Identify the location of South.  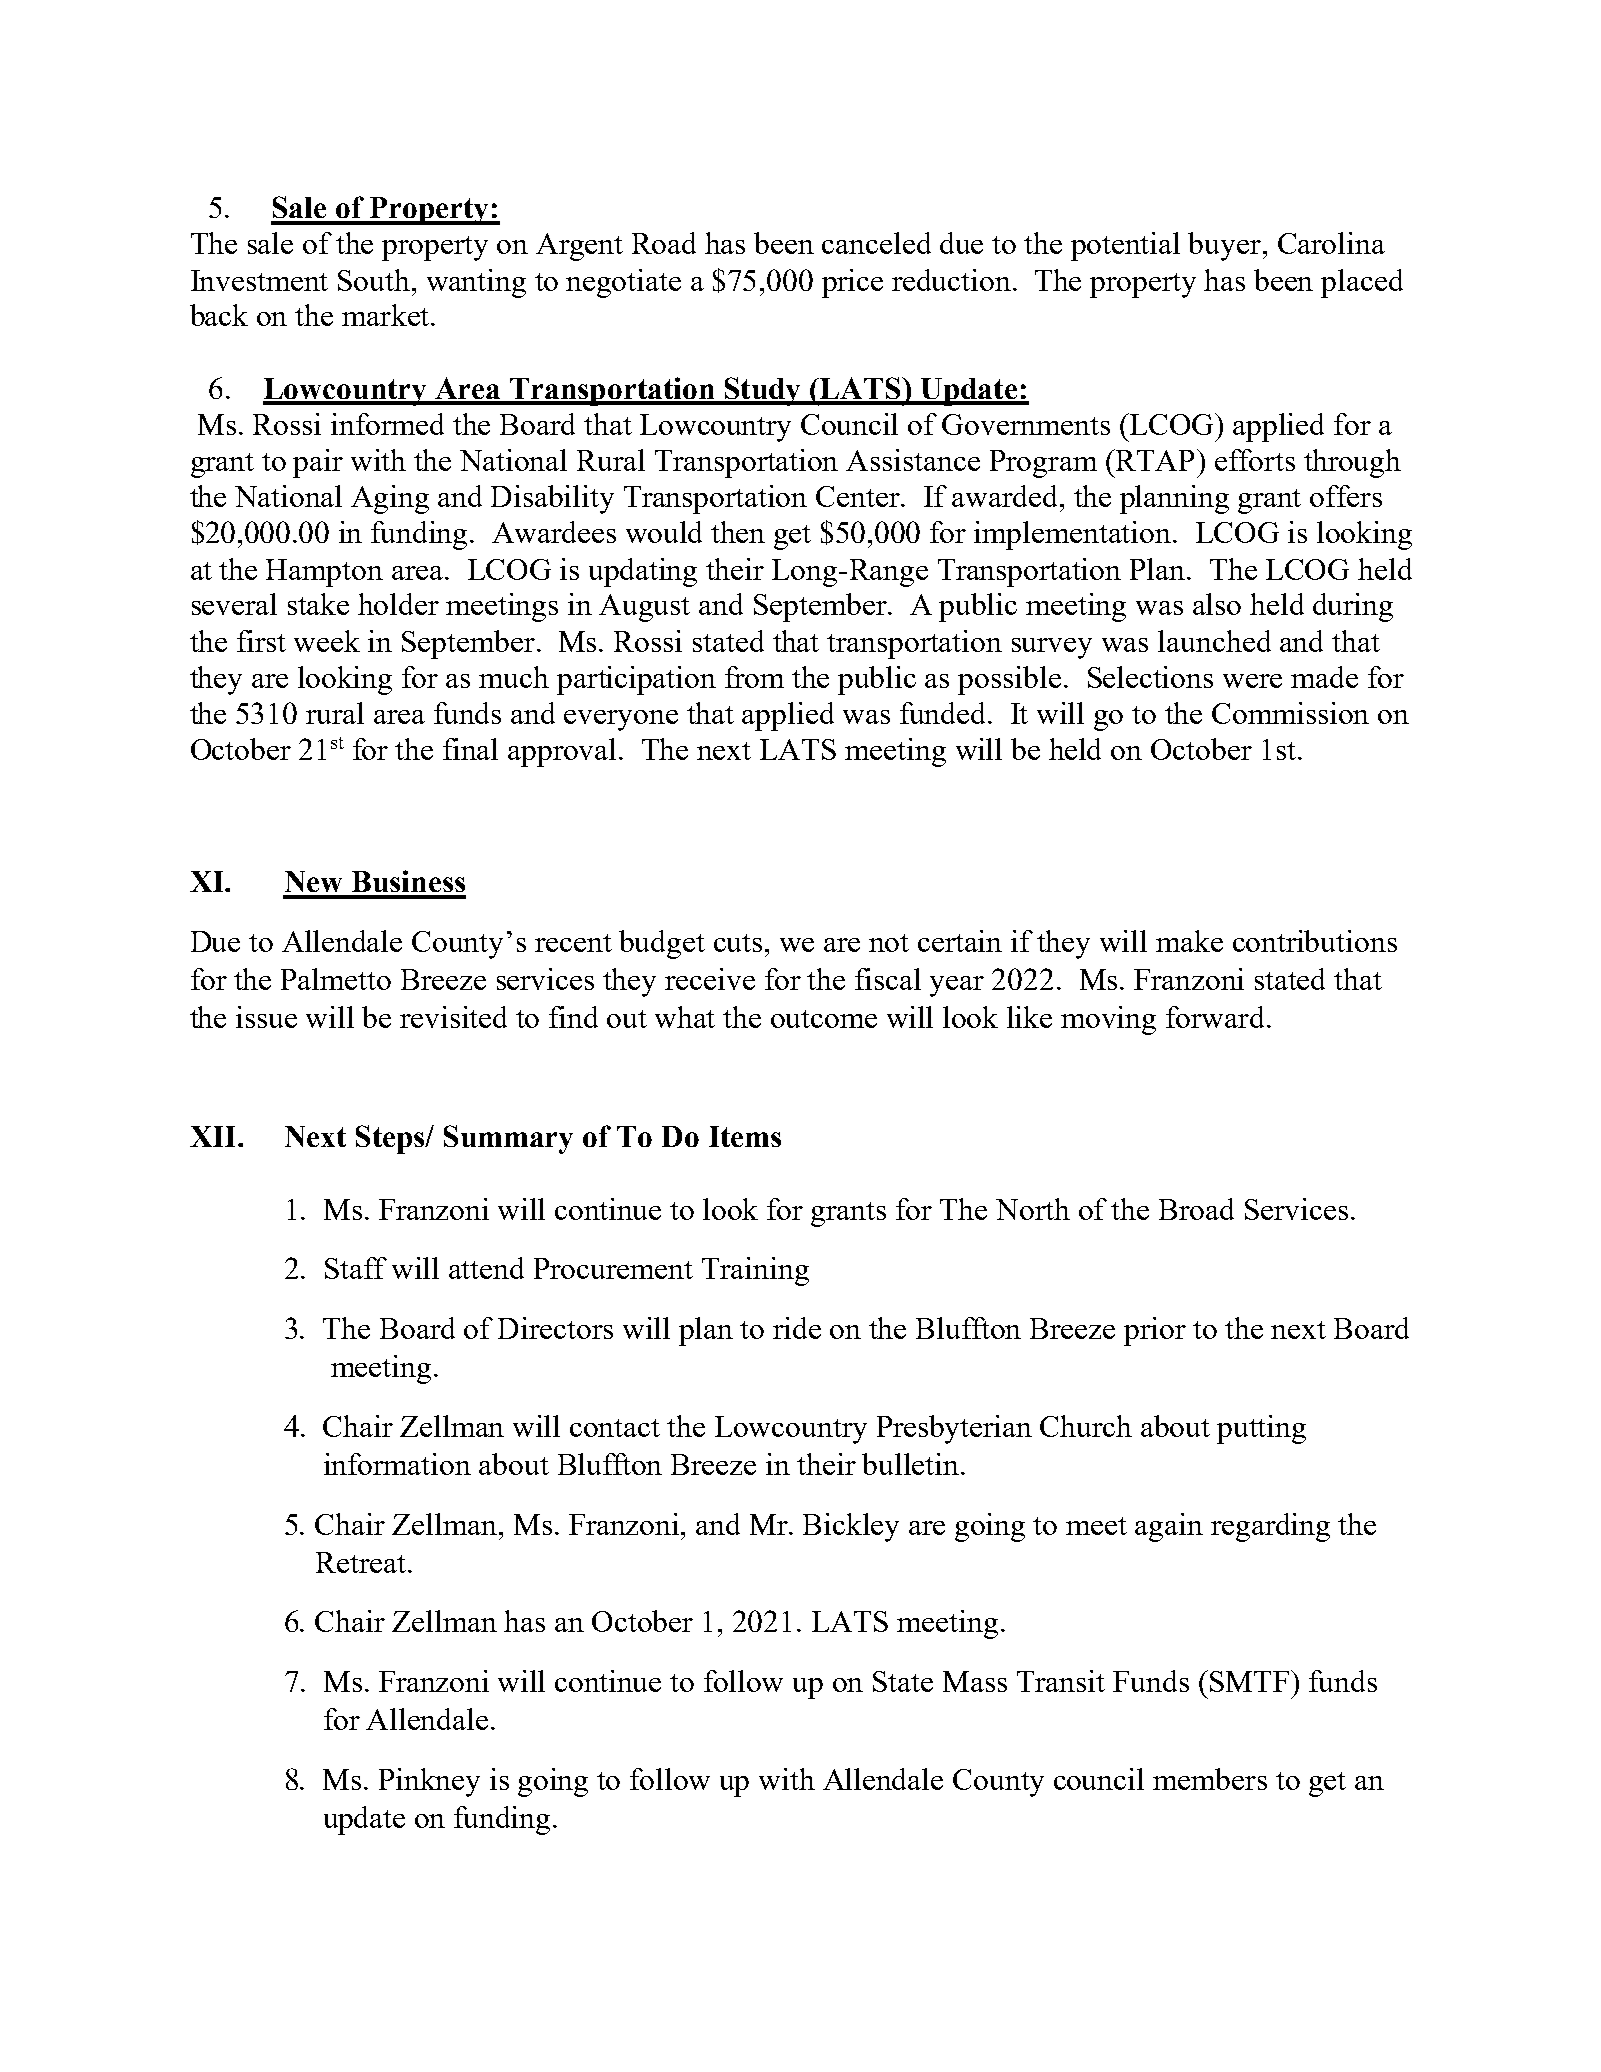
(374, 280).
